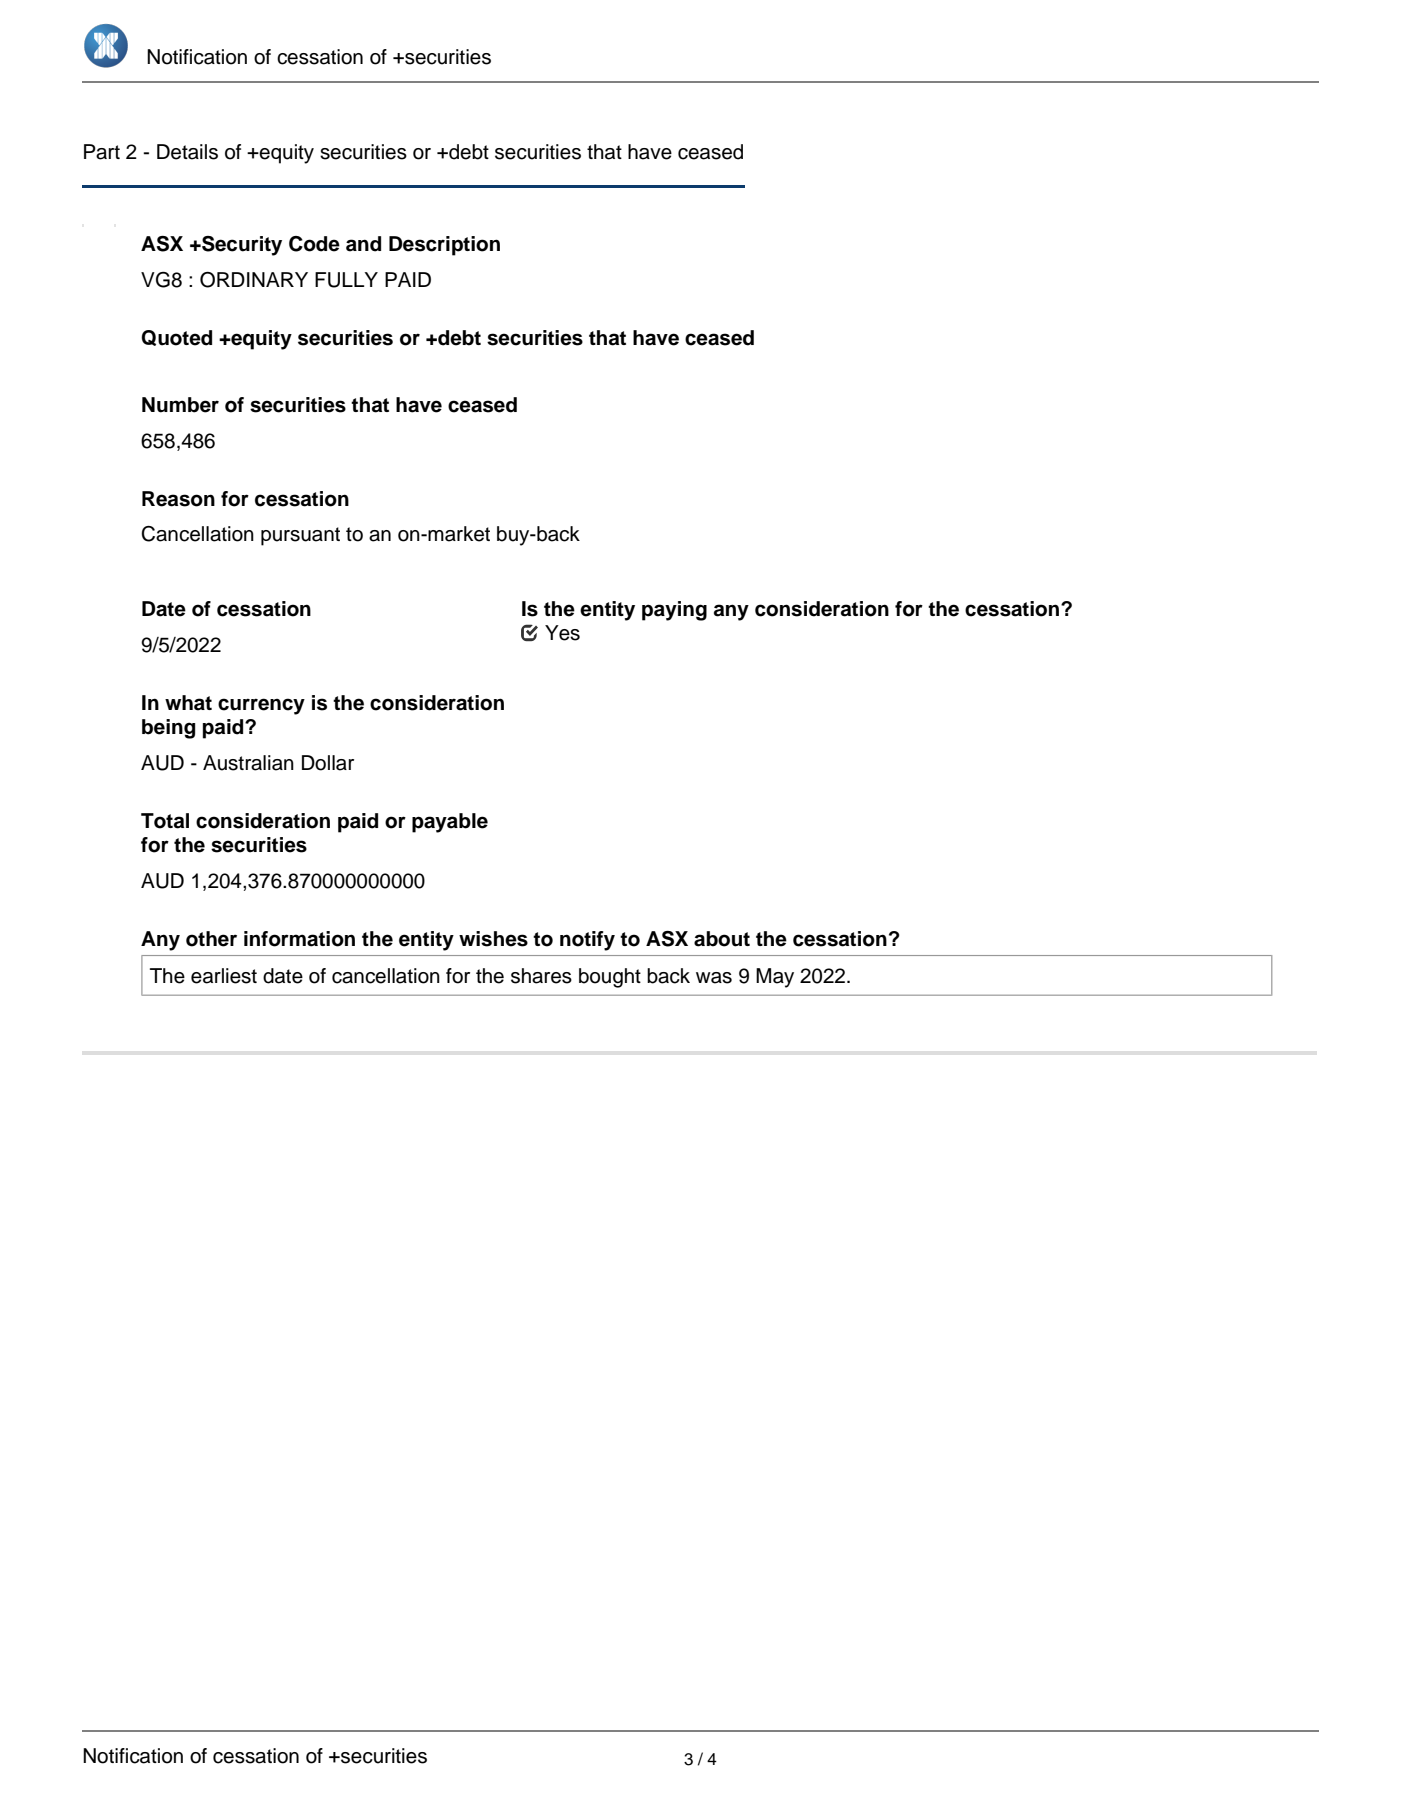 The height and width of the document is (1813, 1401). Describe the element at coordinates (168, 729) in the document. I see `being` at that location.
